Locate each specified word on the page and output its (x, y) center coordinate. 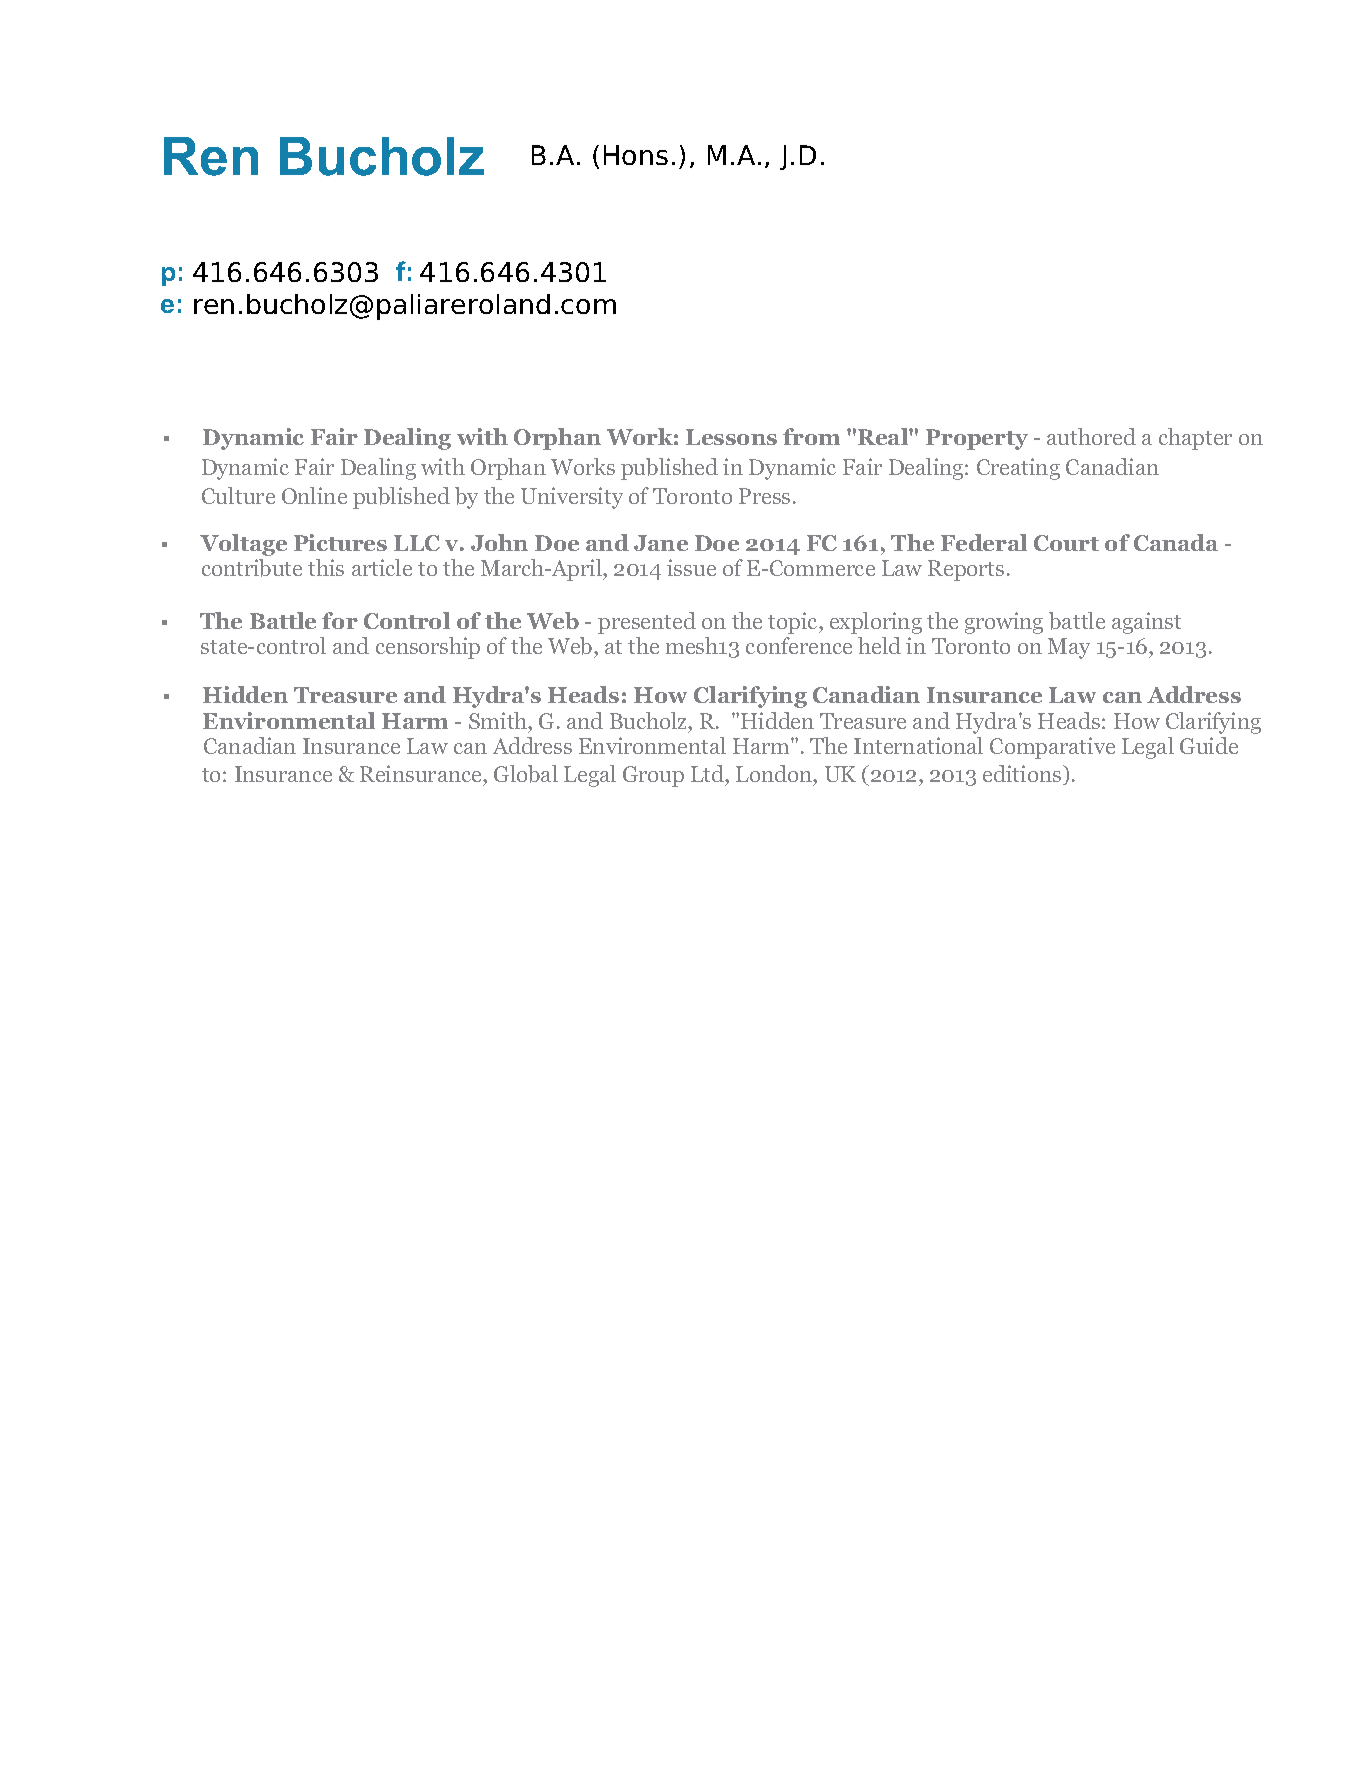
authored (1091, 436)
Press (764, 496)
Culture (238, 495)
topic (794, 623)
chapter (1195, 439)
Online (314, 495)
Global (526, 774)
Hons (636, 155)
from (811, 436)
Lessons (731, 437)
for (340, 620)
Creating (1018, 469)
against (1146, 623)
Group (653, 776)
